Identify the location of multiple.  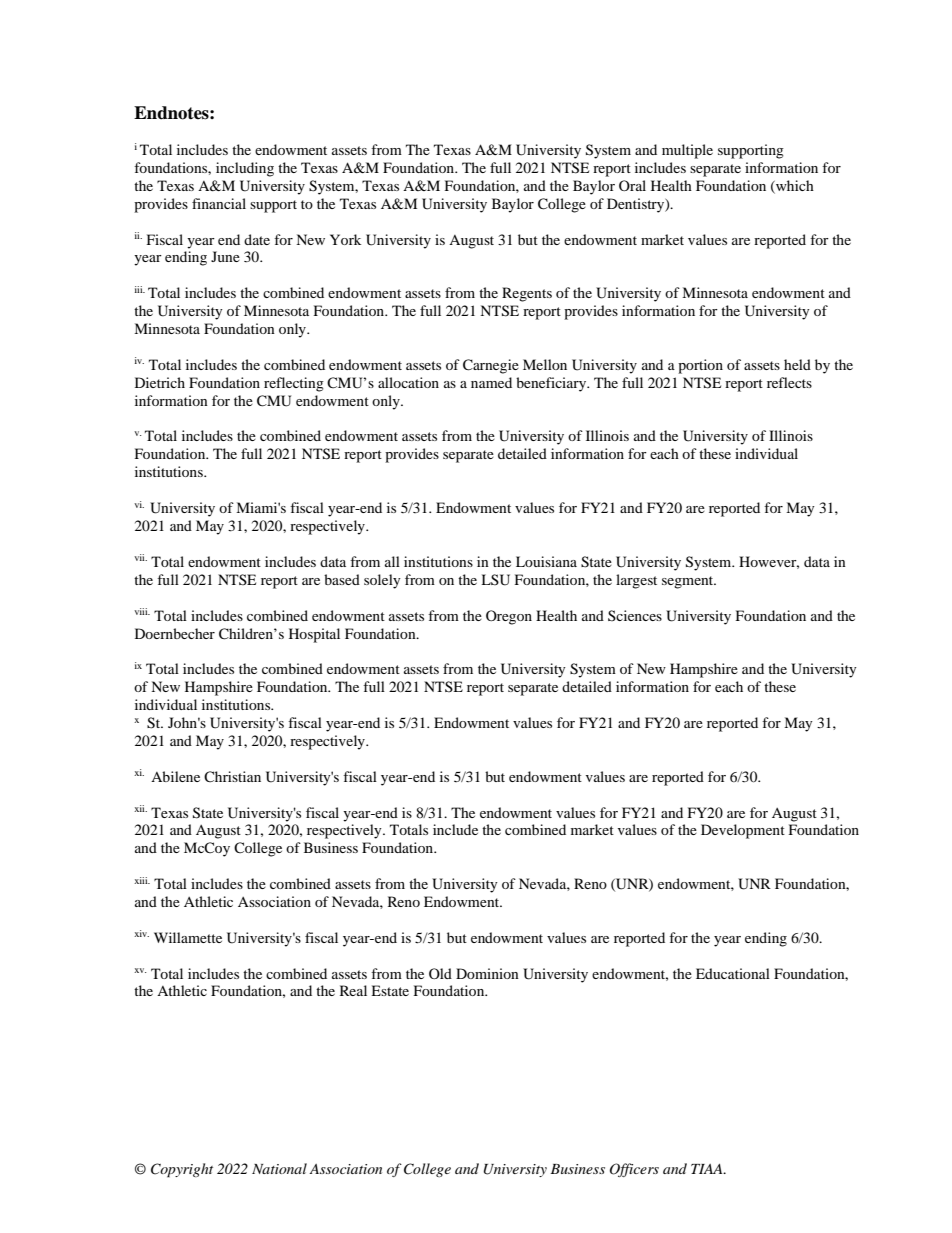
(687, 151).
